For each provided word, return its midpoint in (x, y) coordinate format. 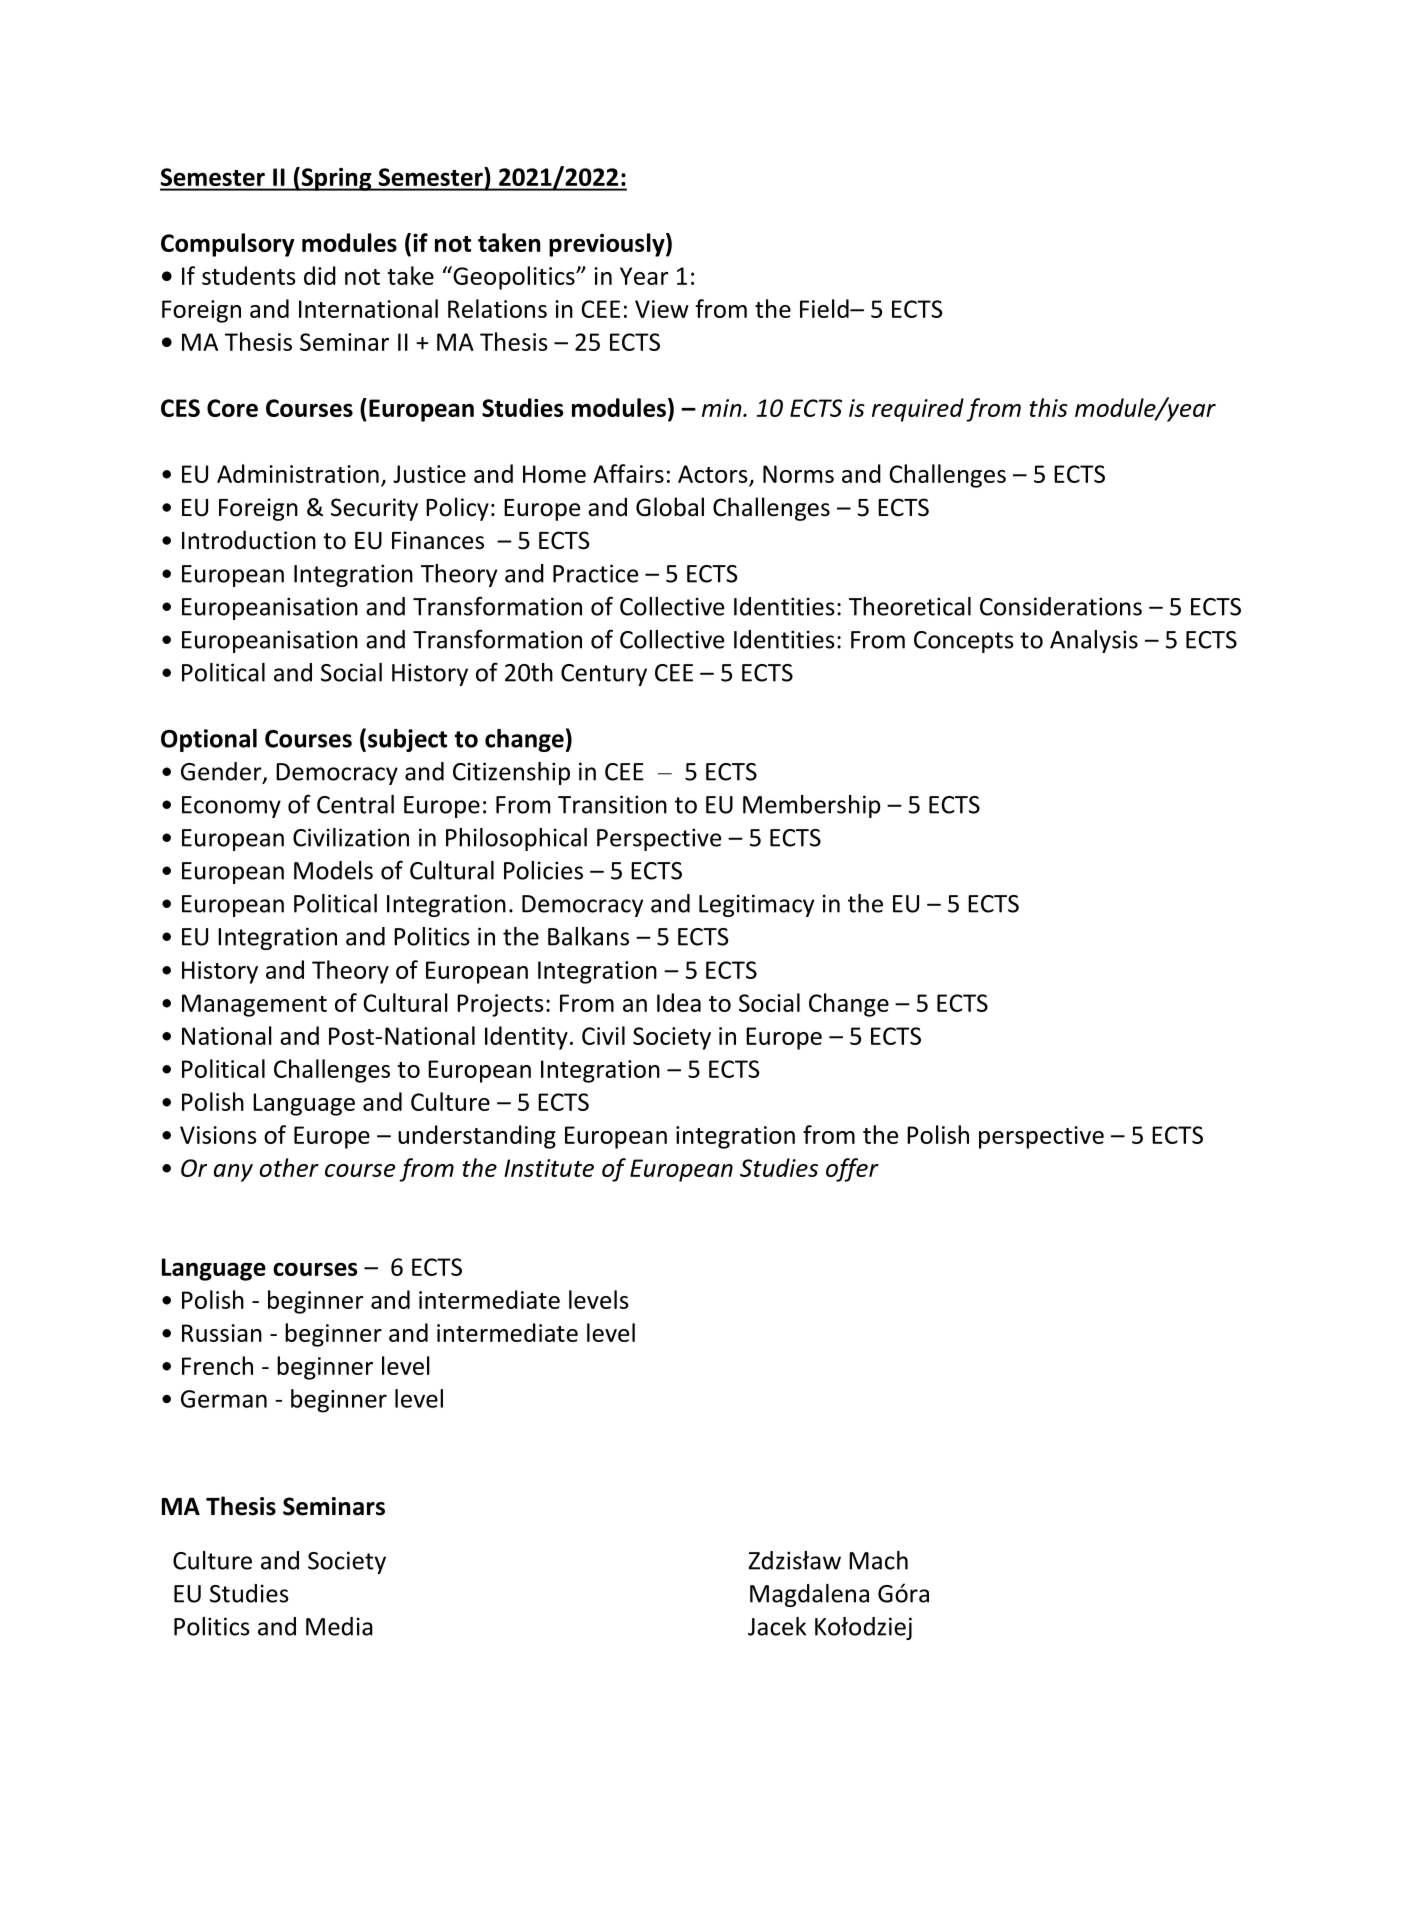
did (320, 275)
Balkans (588, 936)
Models (333, 870)
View (662, 309)
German (224, 1399)
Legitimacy (756, 905)
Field (825, 308)
